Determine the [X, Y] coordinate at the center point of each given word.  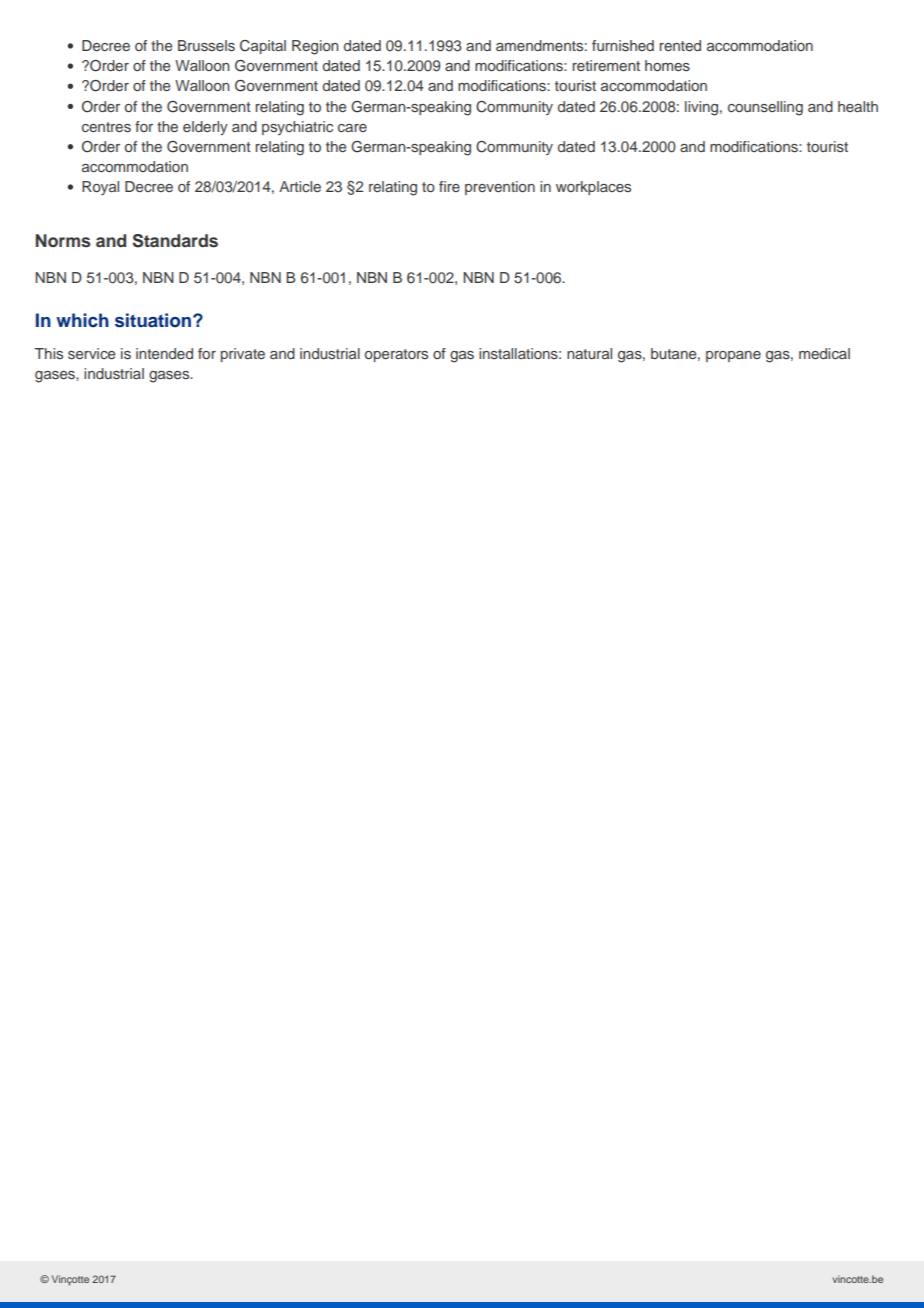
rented [680, 45]
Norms [63, 241]
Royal [100, 188]
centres [106, 127]
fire [449, 186]
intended [164, 353]
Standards [175, 241]
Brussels [206, 46]
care [352, 128]
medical [824, 353]
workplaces [593, 188]
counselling [765, 108]
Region [315, 47]
